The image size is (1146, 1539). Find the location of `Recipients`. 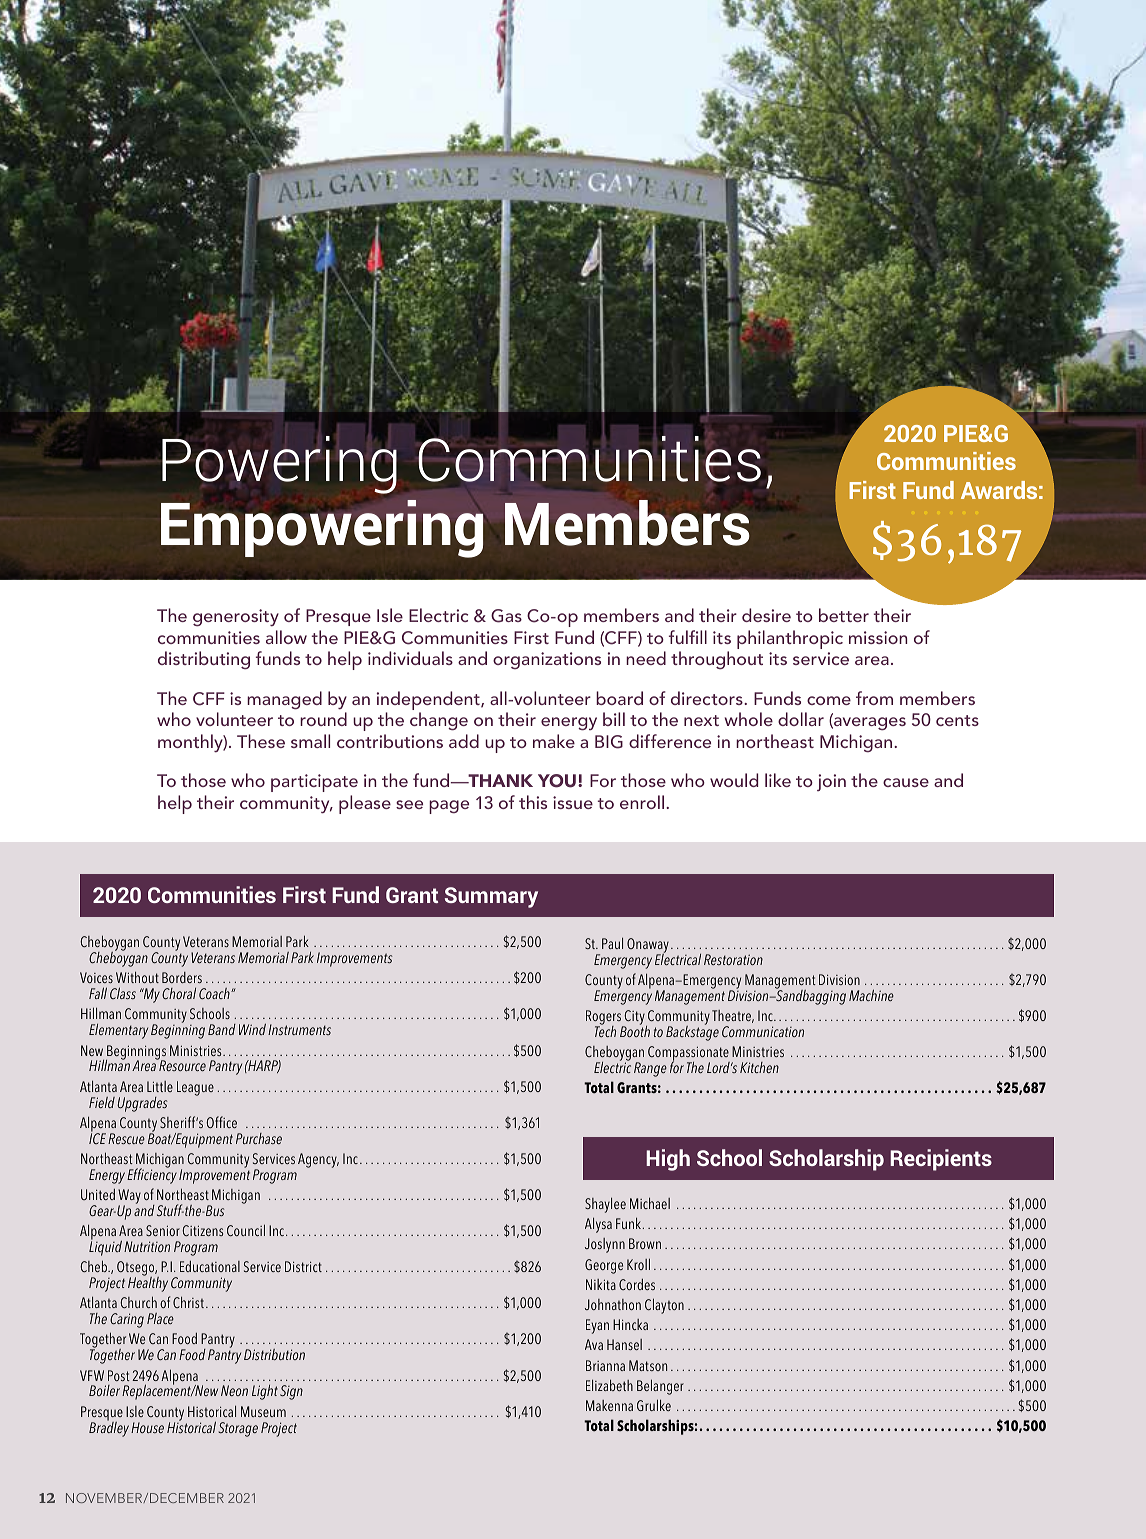

Recipients is located at coordinates (941, 1160).
